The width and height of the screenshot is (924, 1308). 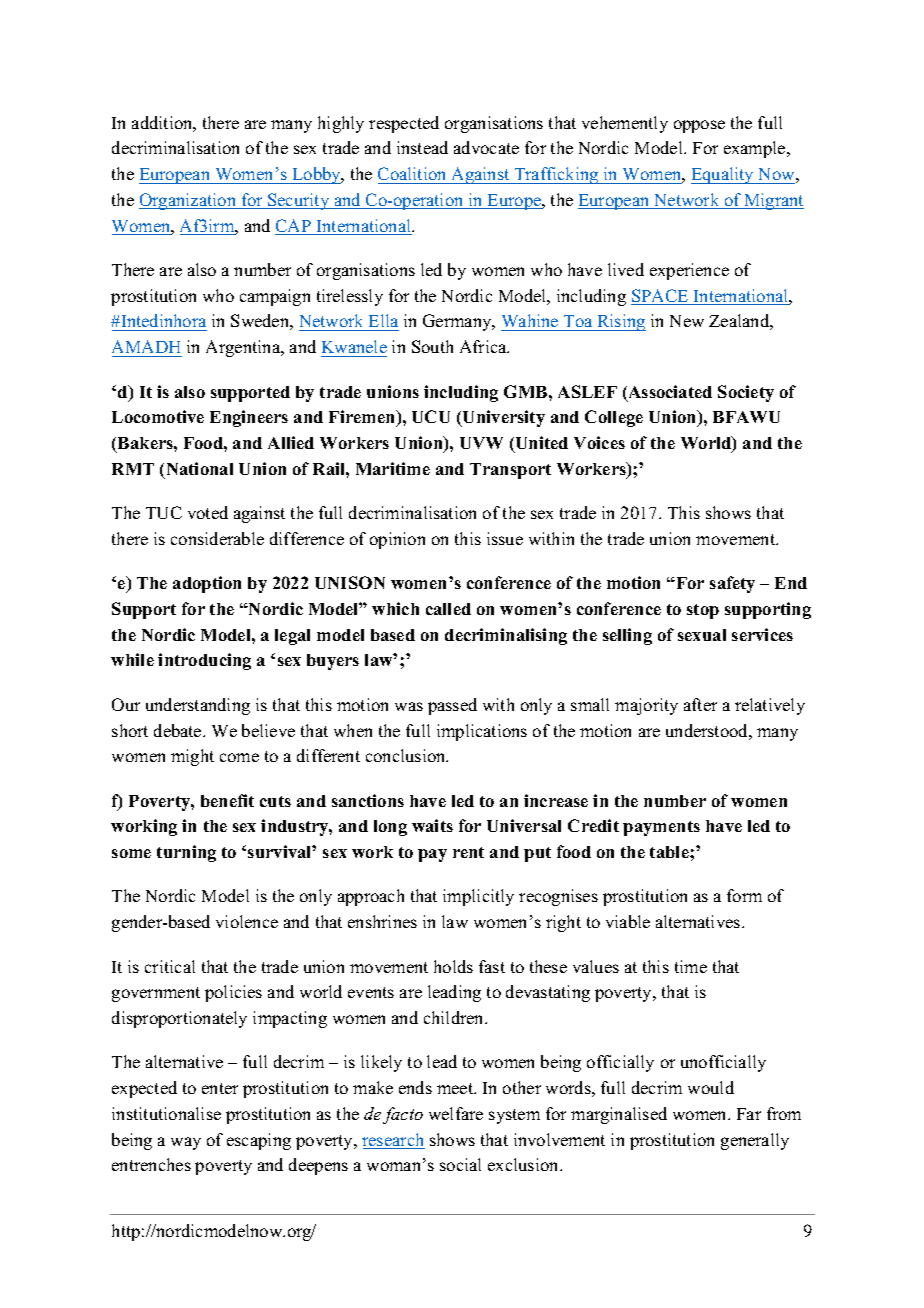 What do you see at coordinates (189, 201) in the screenshot?
I see `Organization` at bounding box center [189, 201].
